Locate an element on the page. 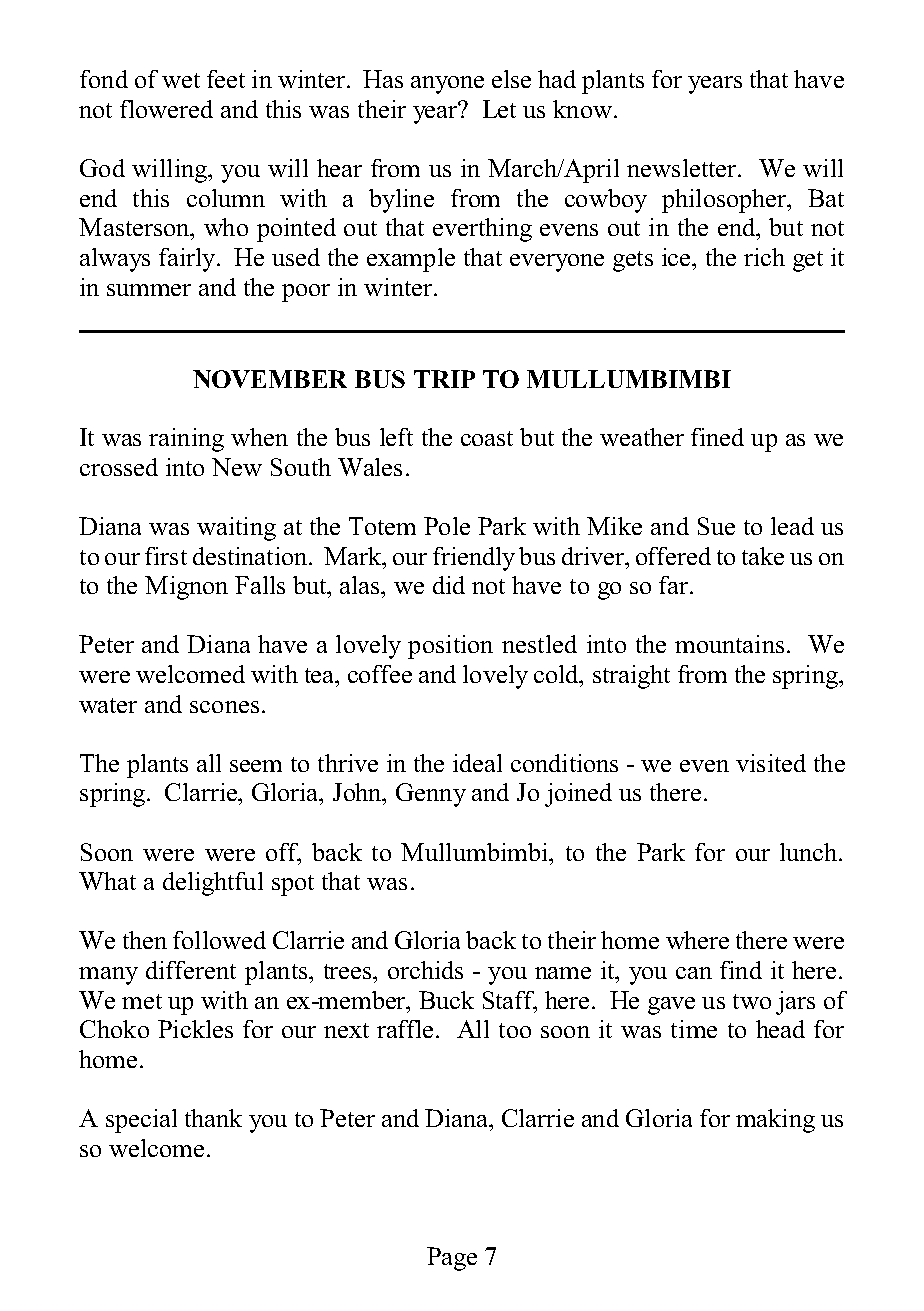 The height and width of the document is (1311, 924). Pole is located at coordinates (447, 526).
